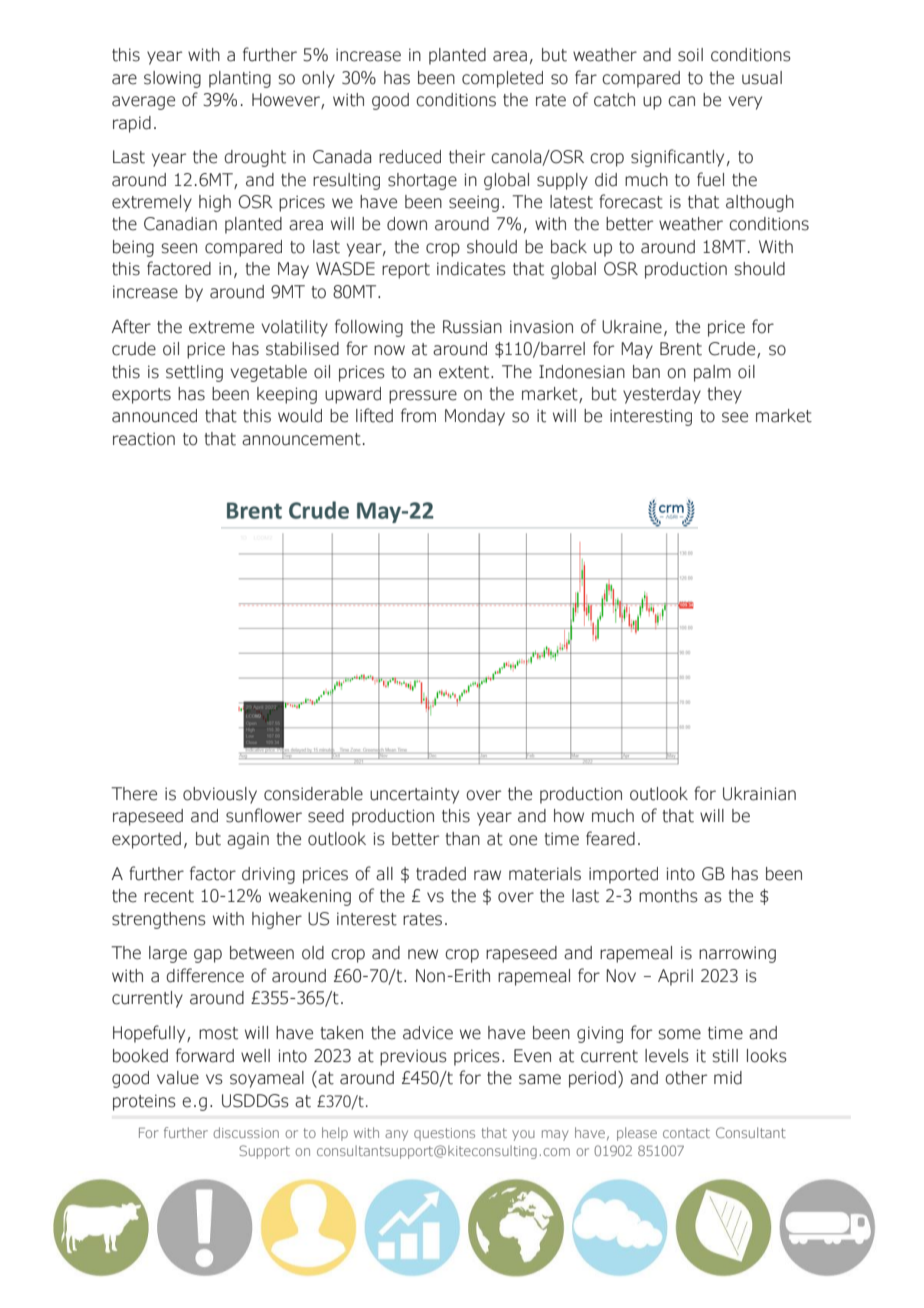  I want to click on completed, so click(502, 79).
